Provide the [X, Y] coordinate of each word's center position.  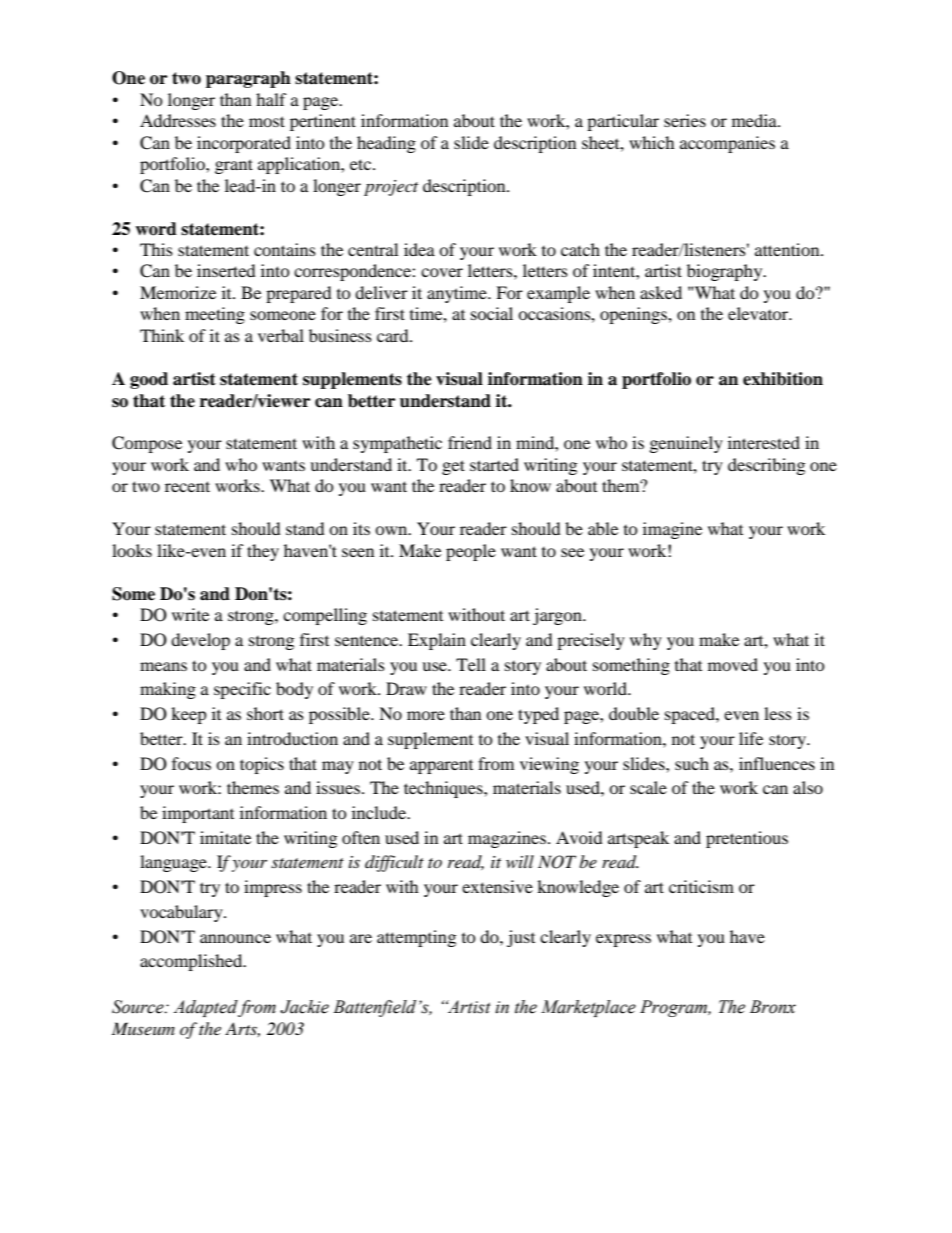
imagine [672, 530]
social [492, 313]
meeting [215, 315]
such [692, 763]
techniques [444, 789]
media [755, 120]
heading [386, 144]
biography [726, 272]
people [471, 552]
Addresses [178, 120]
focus [191, 763]
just [521, 938]
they [263, 552]
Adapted [205, 1008]
